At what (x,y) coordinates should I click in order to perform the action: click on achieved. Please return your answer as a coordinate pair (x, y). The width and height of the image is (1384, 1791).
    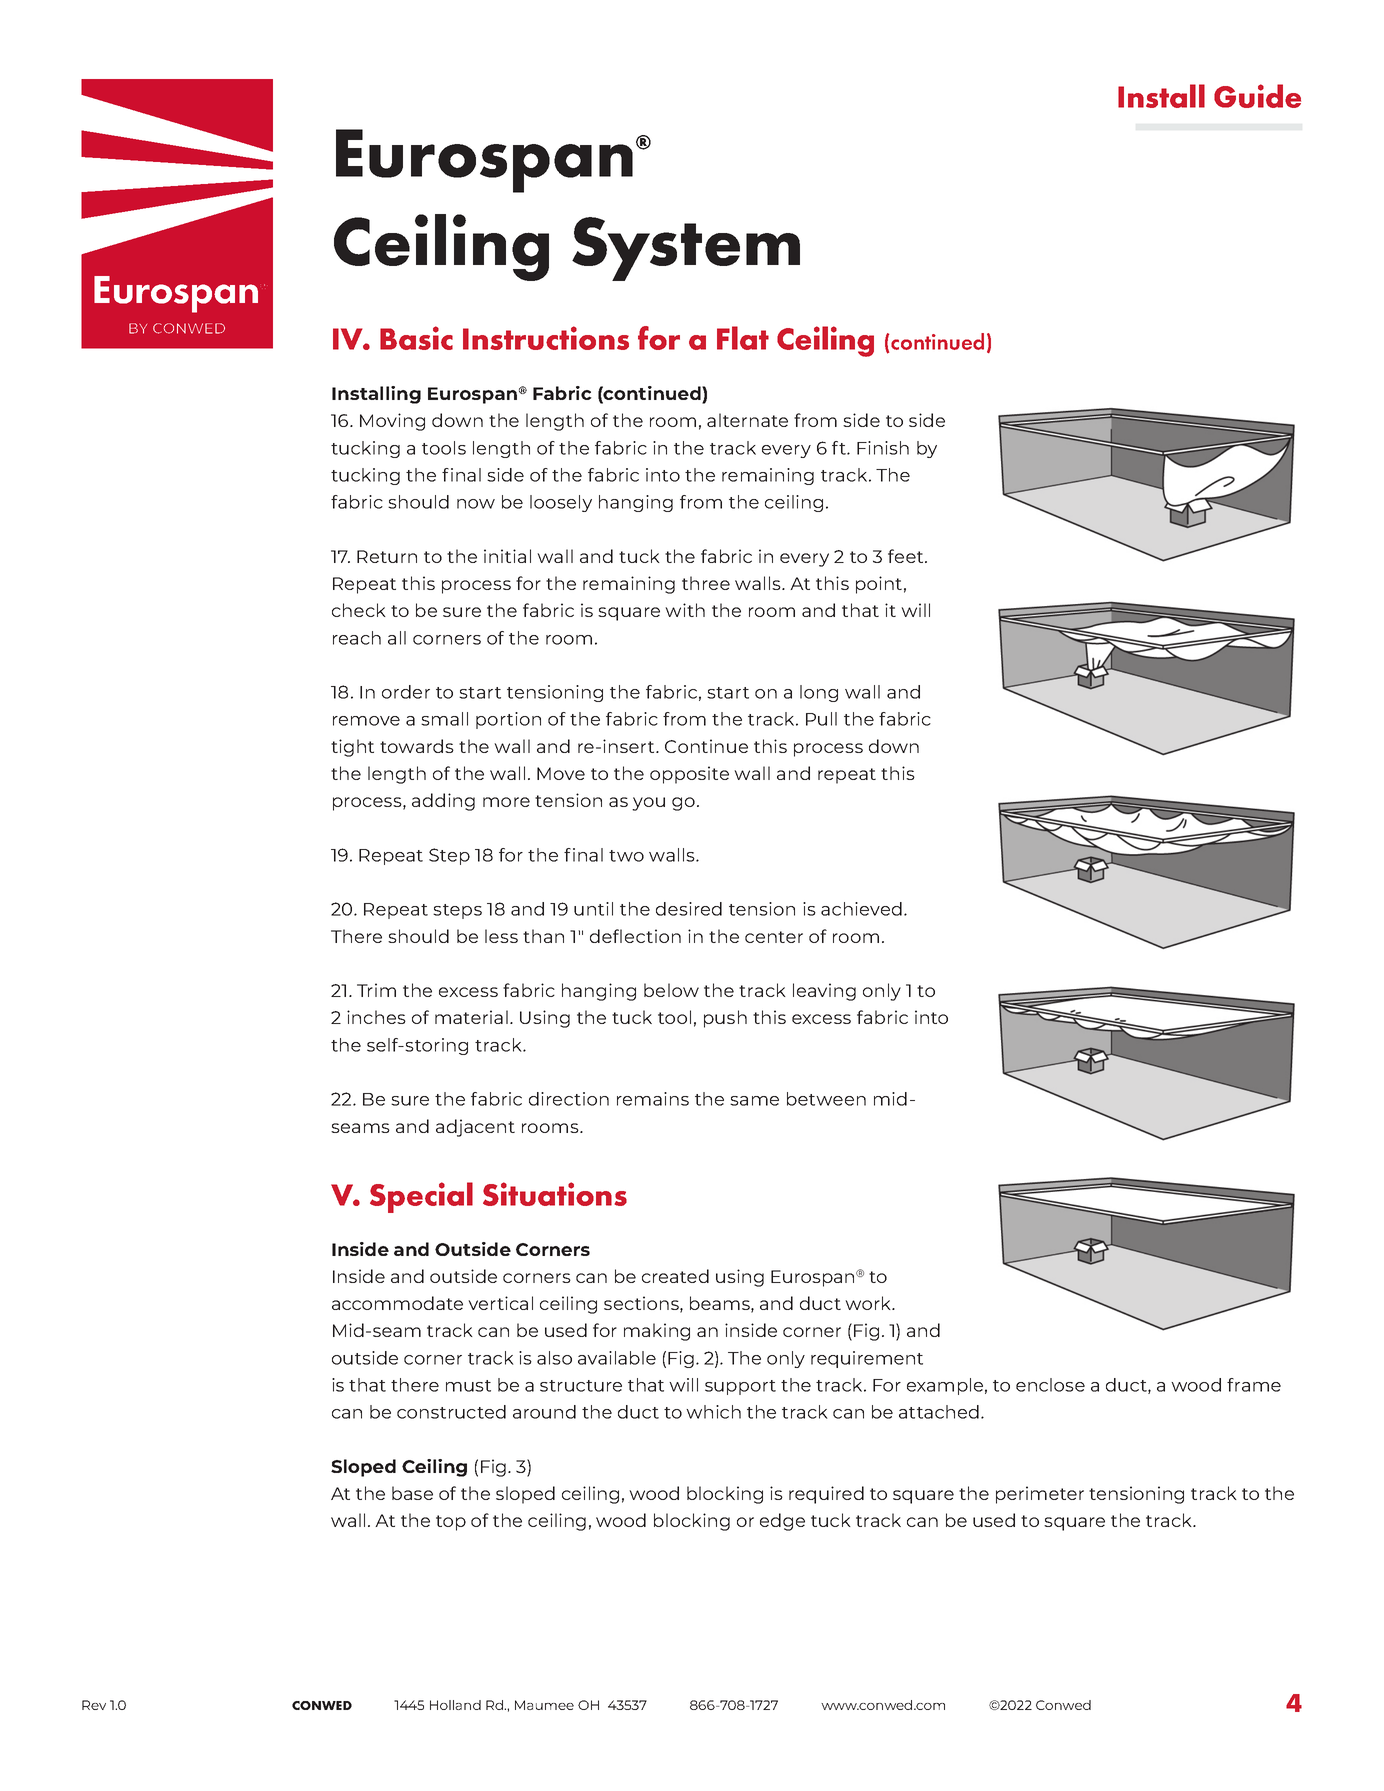
    Looking at the image, I should click on (861, 909).
